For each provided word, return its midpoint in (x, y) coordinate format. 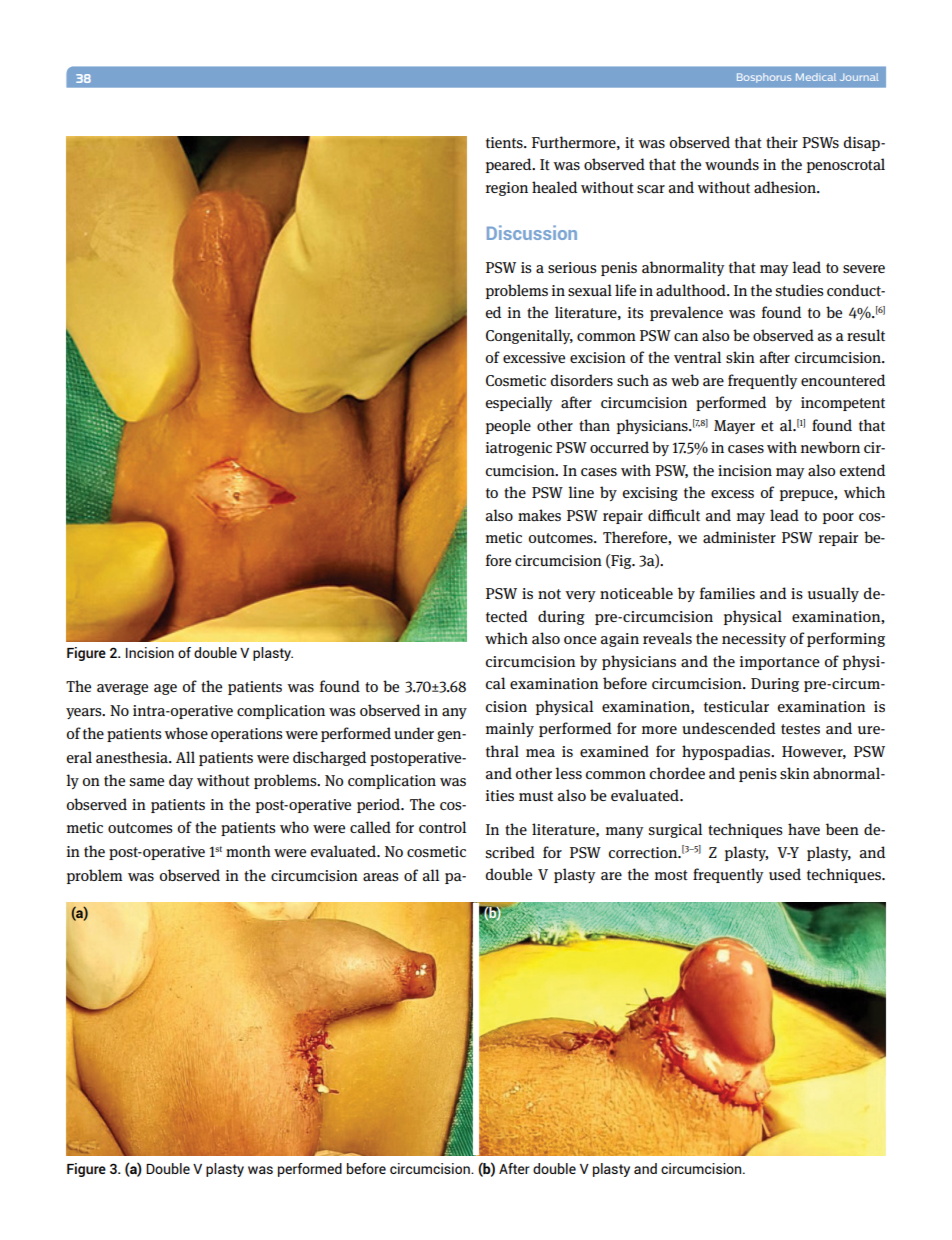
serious (572, 267)
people (508, 426)
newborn (830, 447)
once (580, 640)
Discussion (532, 232)
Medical (816, 77)
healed (554, 187)
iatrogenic (519, 449)
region (507, 189)
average (122, 689)
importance (780, 663)
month (248, 851)
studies (799, 290)
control (442, 827)
